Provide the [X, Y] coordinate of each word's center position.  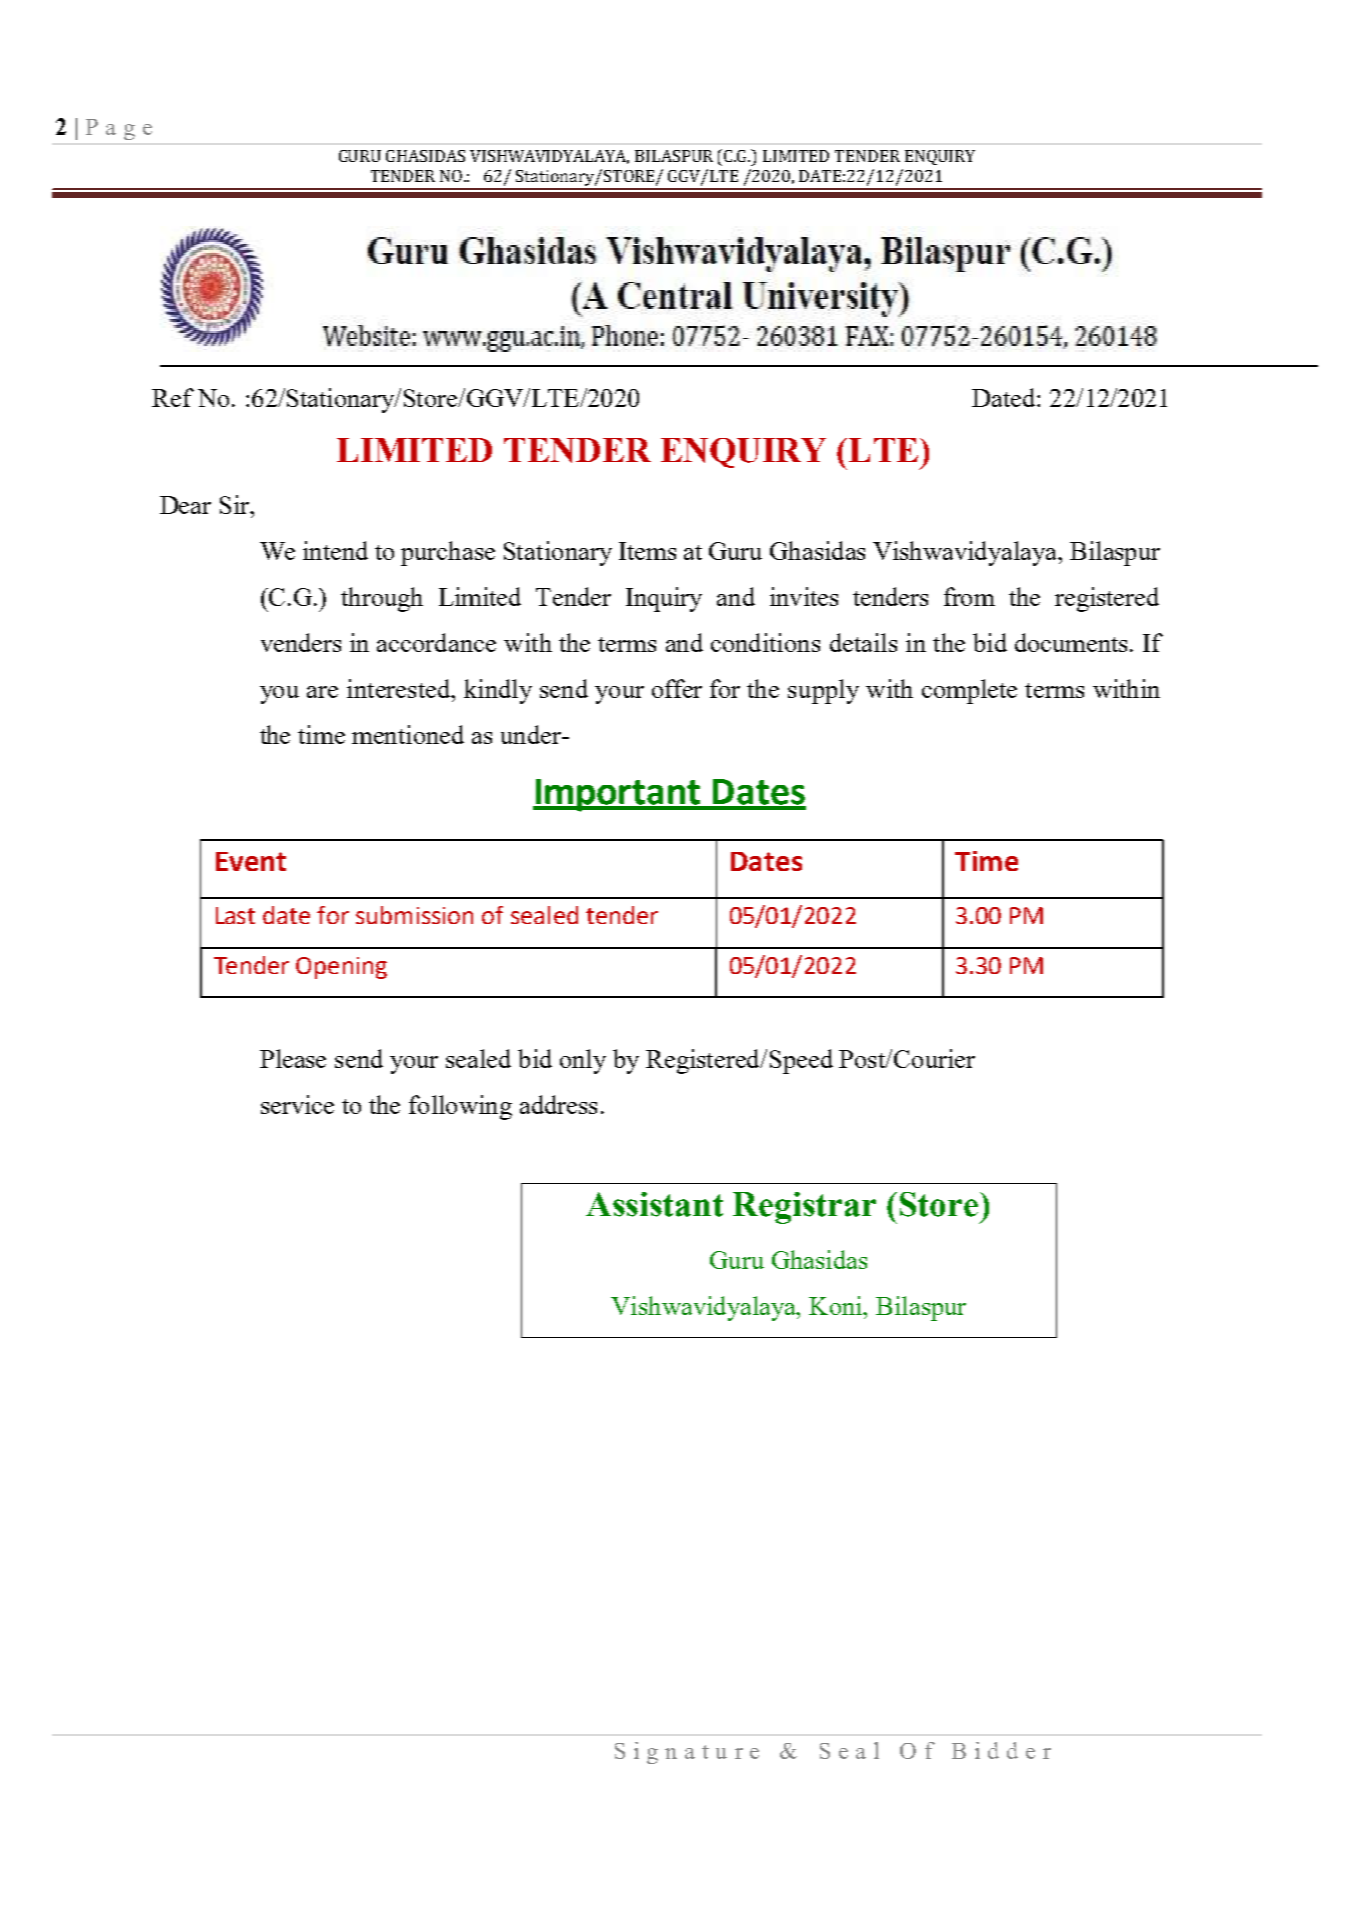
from [969, 596]
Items [647, 551]
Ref [173, 397]
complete [969, 691]
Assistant [654, 1204]
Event [251, 861]
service [297, 1104]
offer [677, 688]
